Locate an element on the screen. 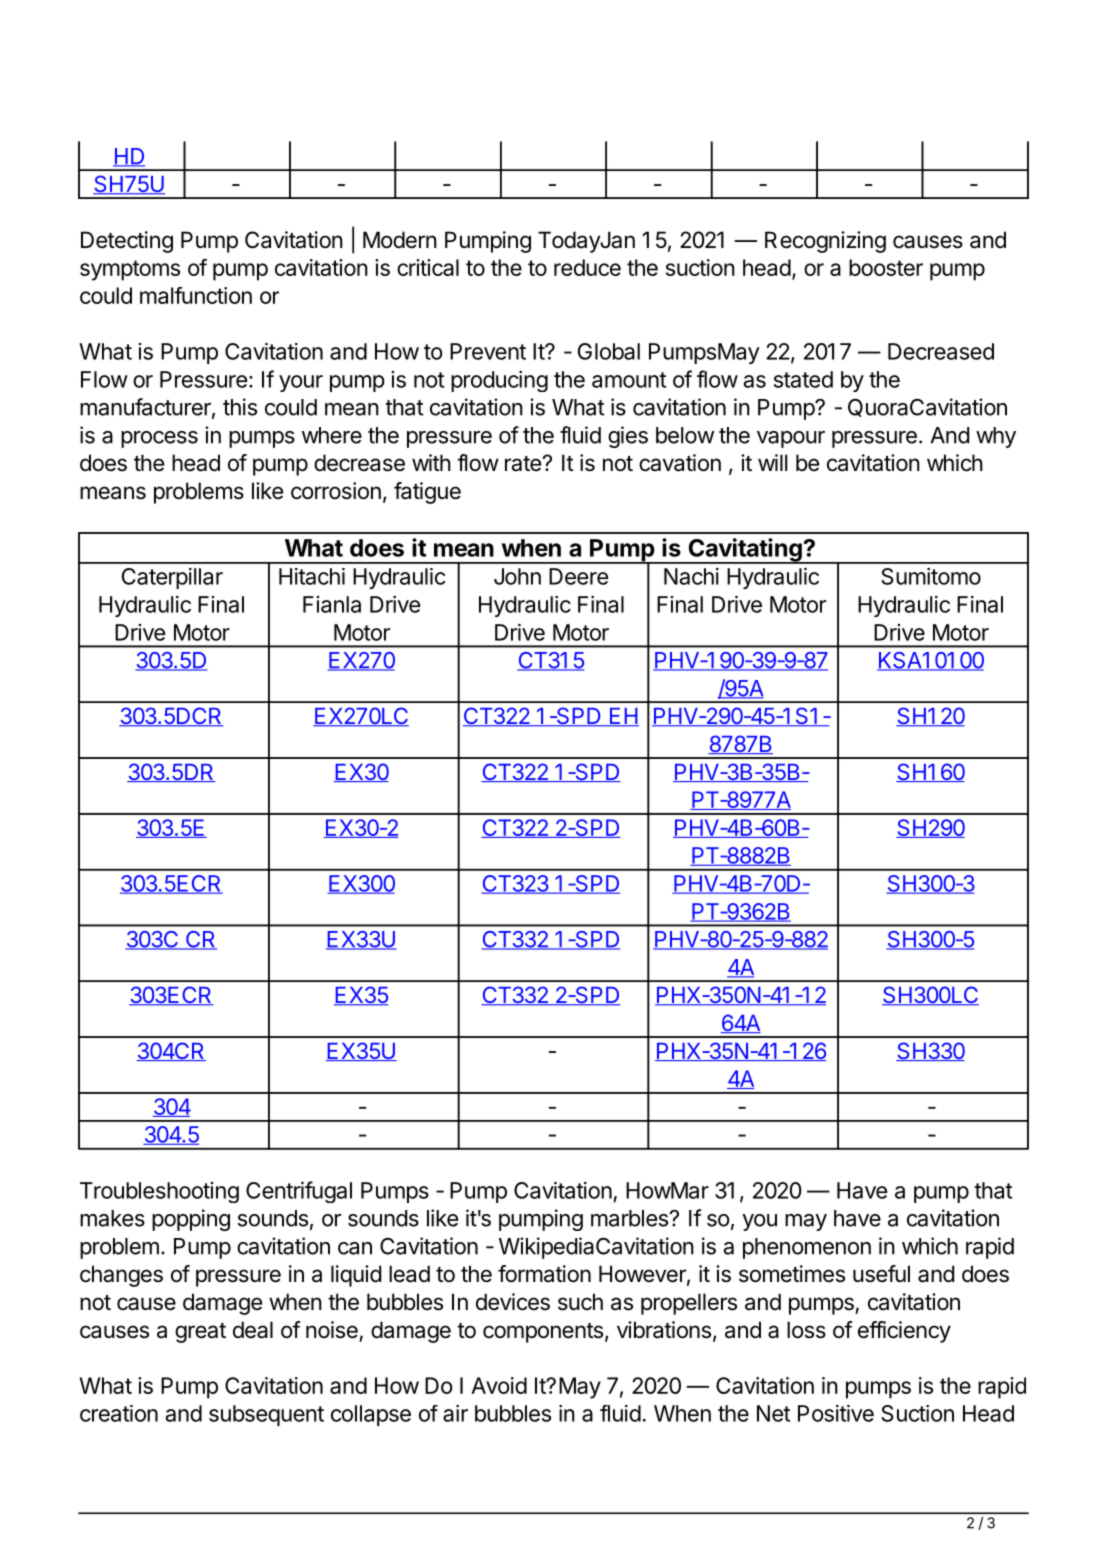  Deere is located at coordinates (578, 576).
